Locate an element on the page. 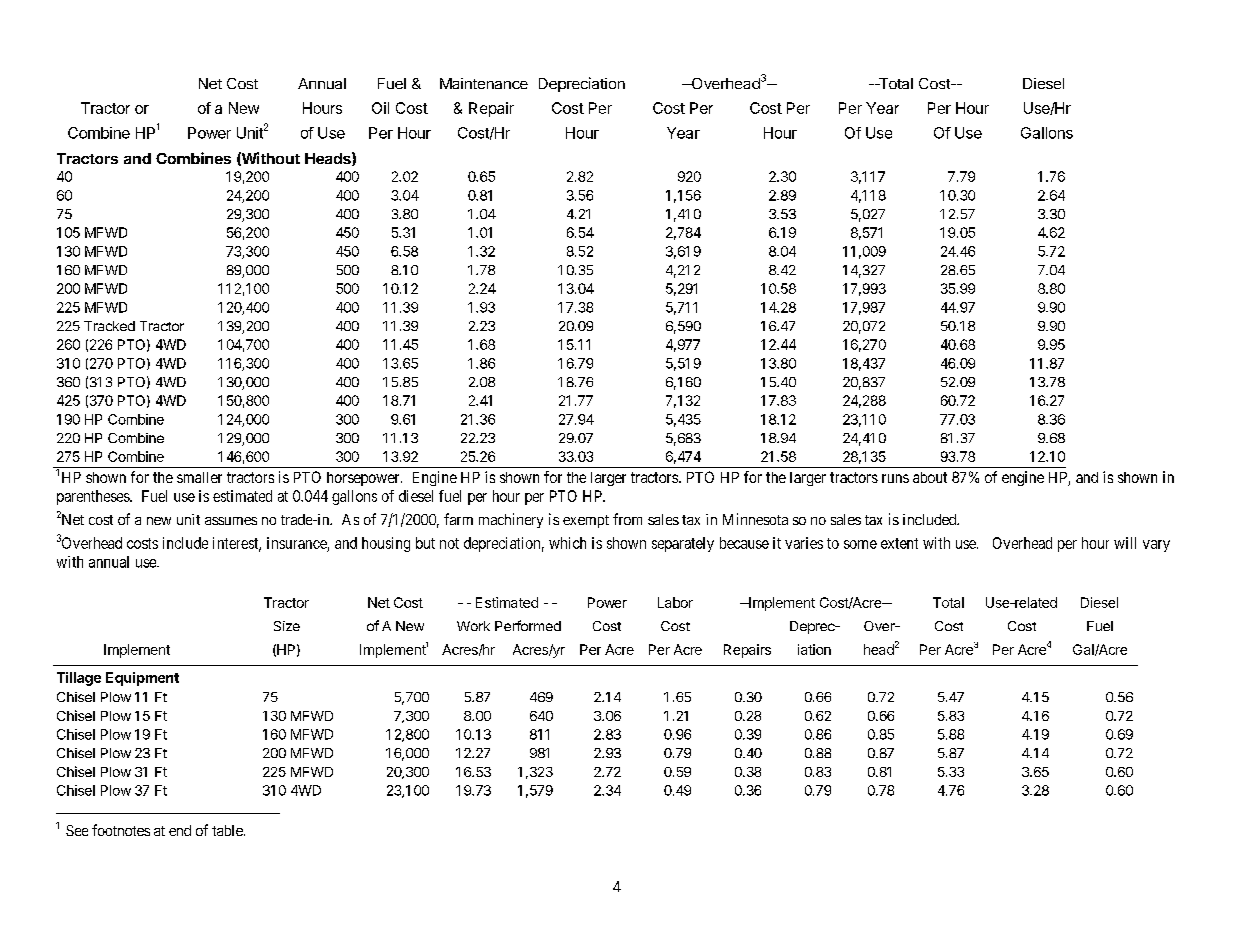 This image has height=952, width=1233. end is located at coordinates (180, 830).
